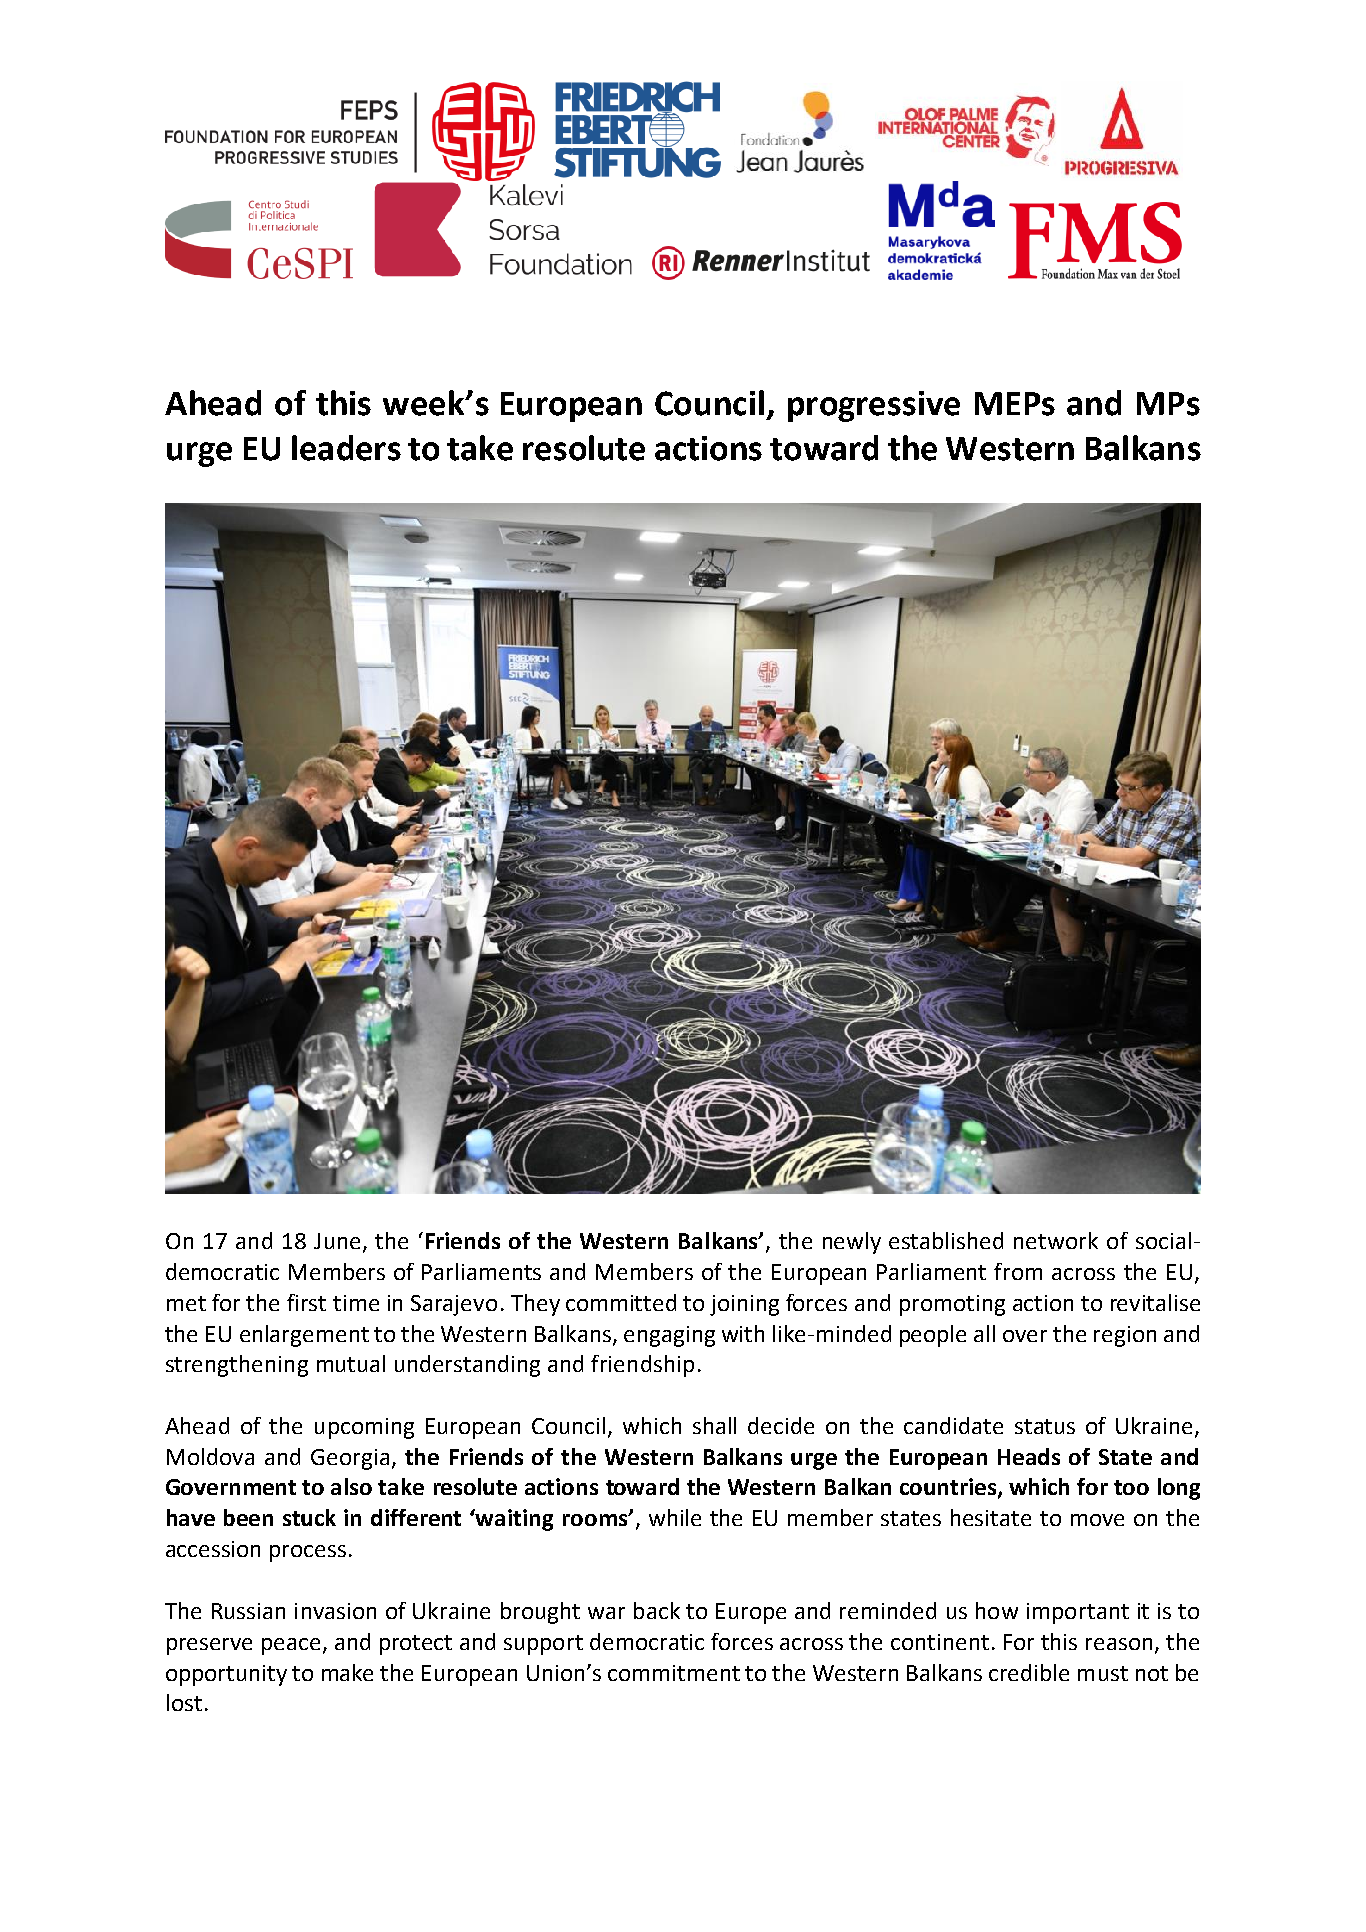 This page has width=1366, height=1932. Describe the element at coordinates (346, 448) in the page. I see `leaders` at that location.
